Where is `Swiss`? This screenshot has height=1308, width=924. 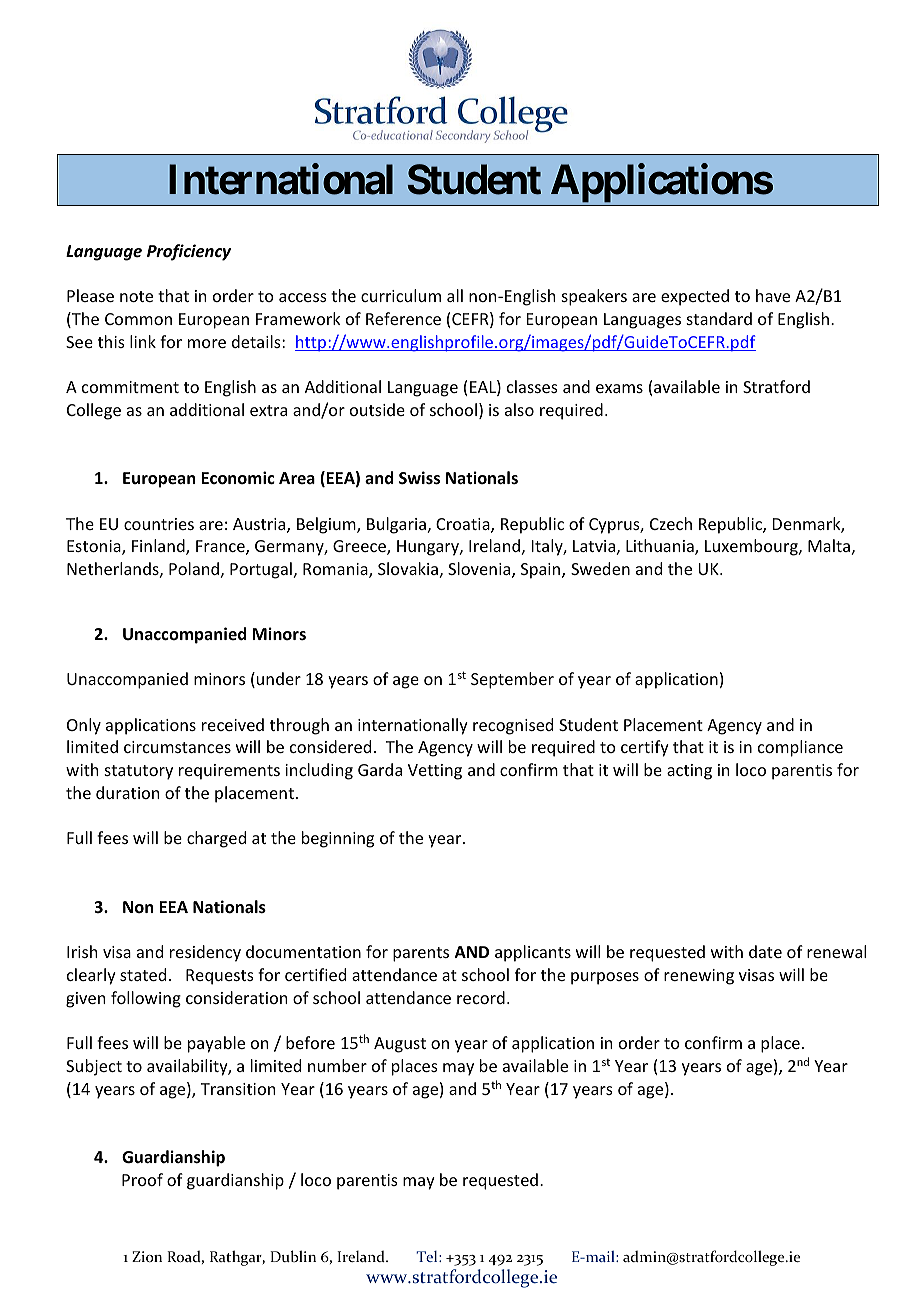
Swiss is located at coordinates (419, 478).
